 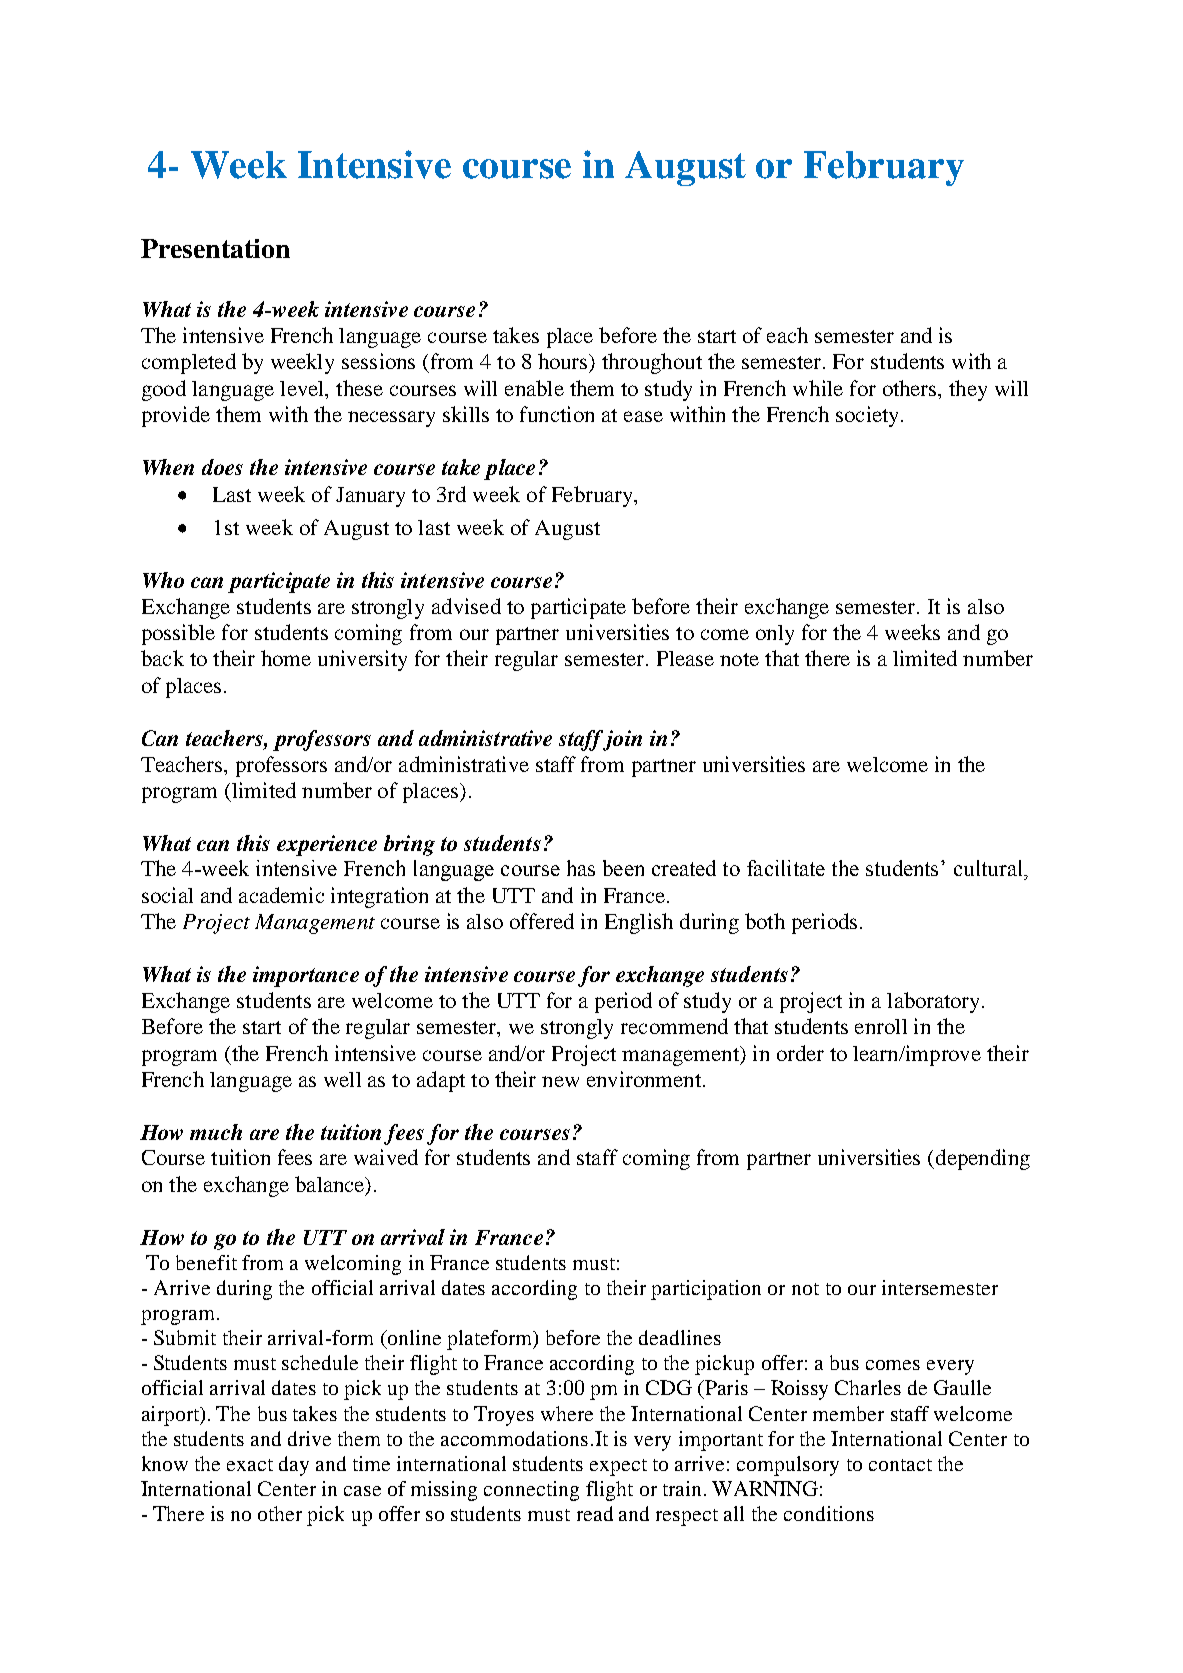 What do you see at coordinates (250, 1465) in the page?
I see `exact` at bounding box center [250, 1465].
